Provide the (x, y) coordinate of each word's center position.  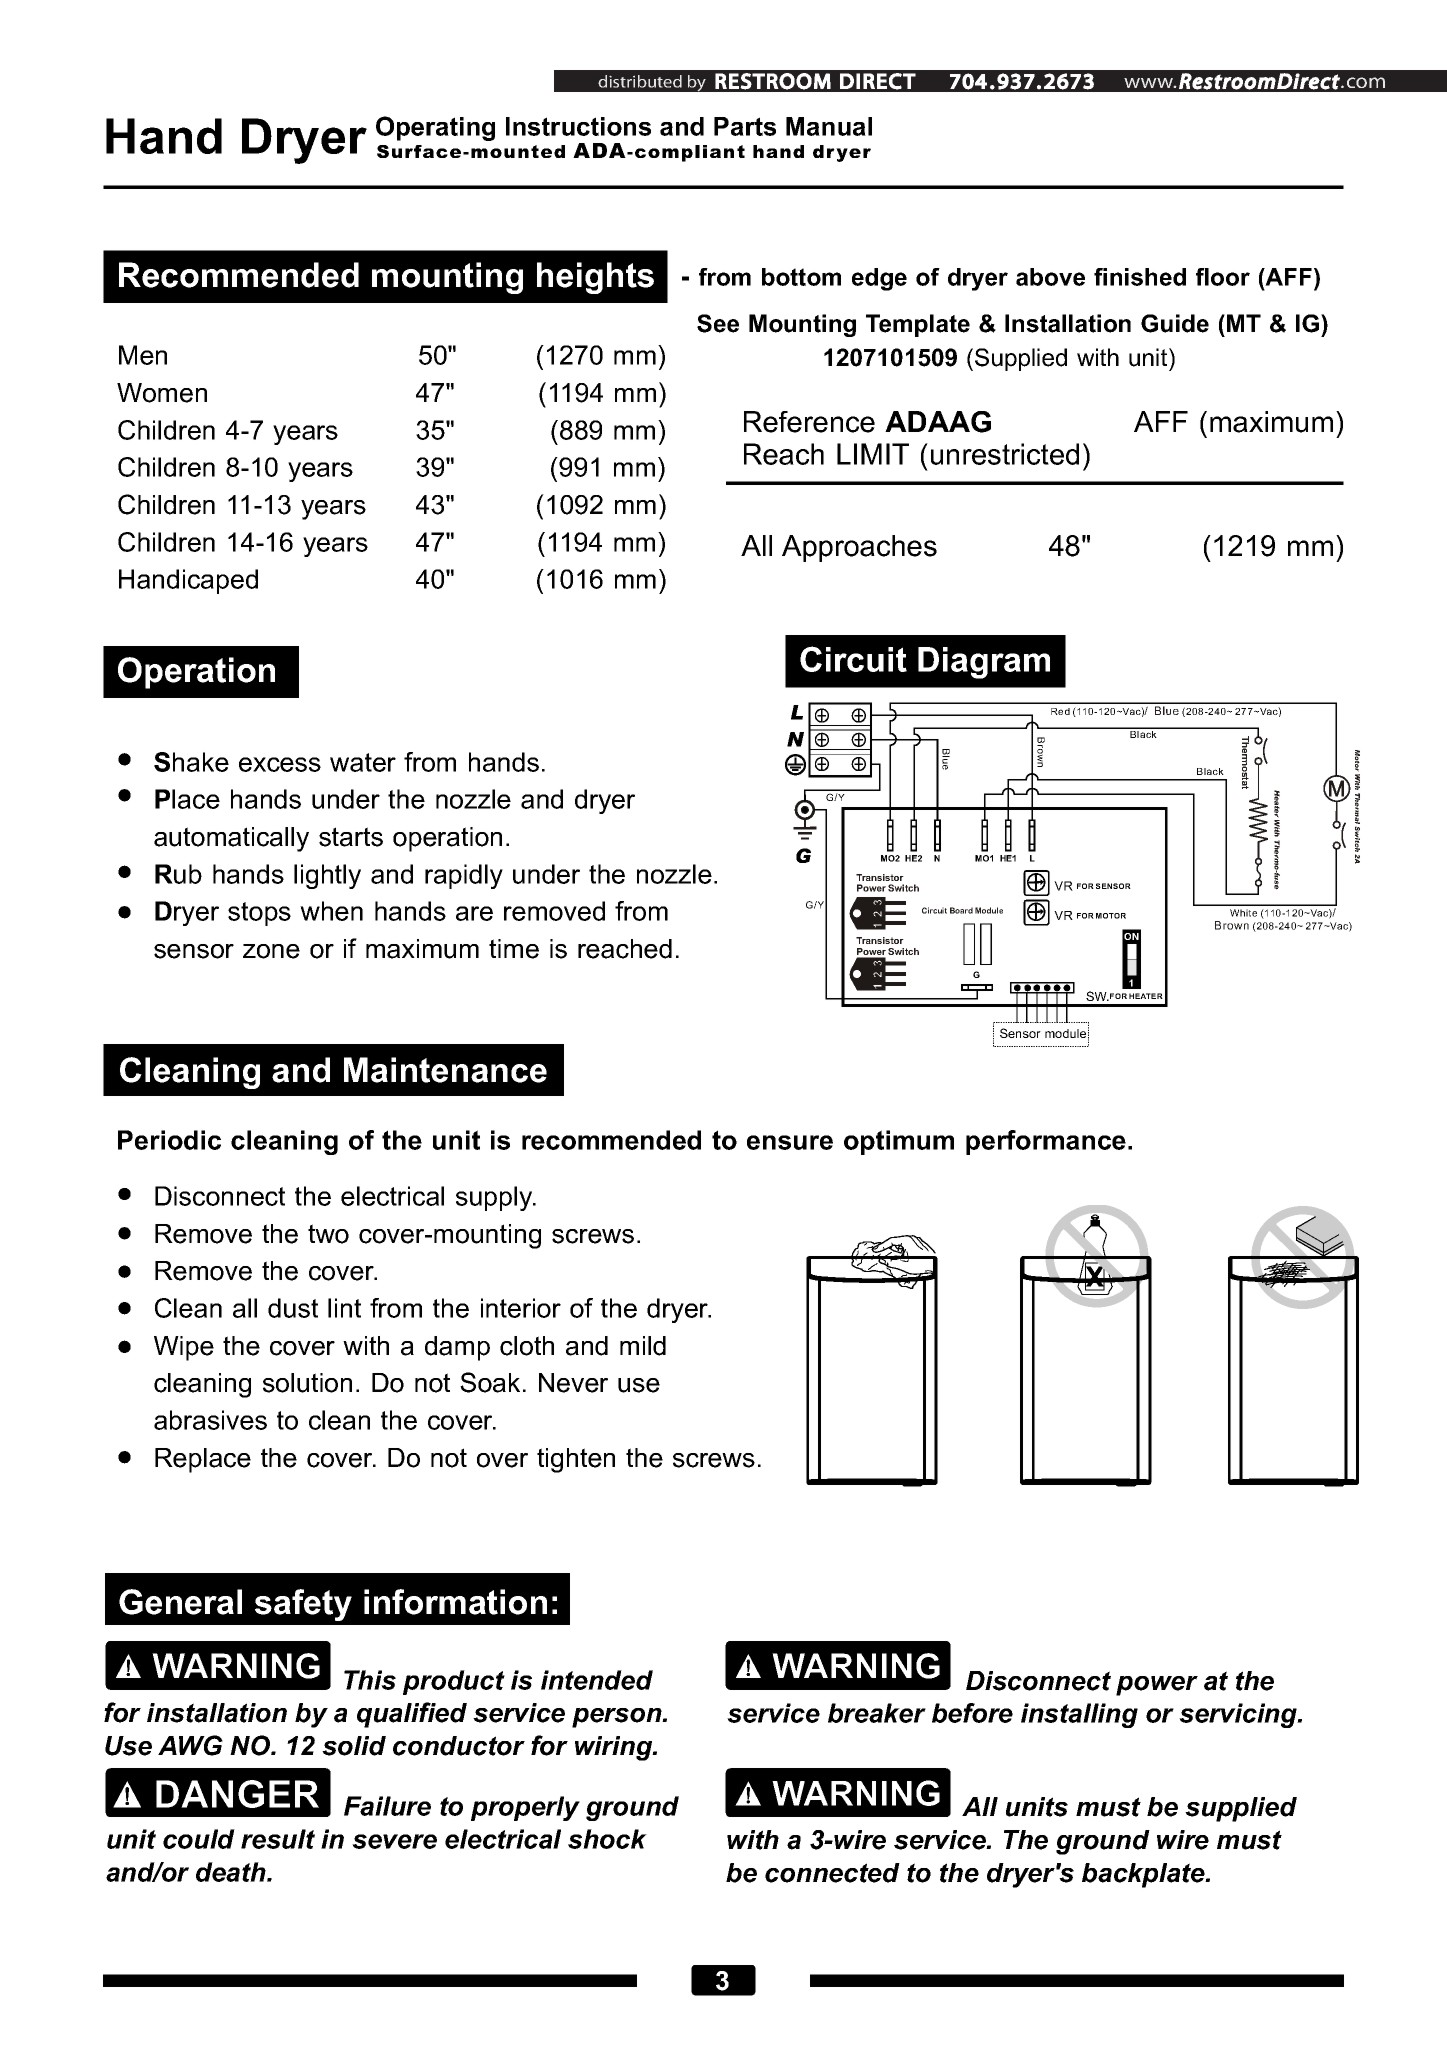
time (514, 949)
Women (162, 393)
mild (643, 1346)
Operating (435, 128)
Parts (745, 126)
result (278, 1839)
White (1243, 913)
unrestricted (1005, 454)
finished (1140, 277)
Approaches (859, 548)
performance (1046, 1142)
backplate (1144, 1875)
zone (271, 951)
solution (307, 1383)
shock (607, 1839)
